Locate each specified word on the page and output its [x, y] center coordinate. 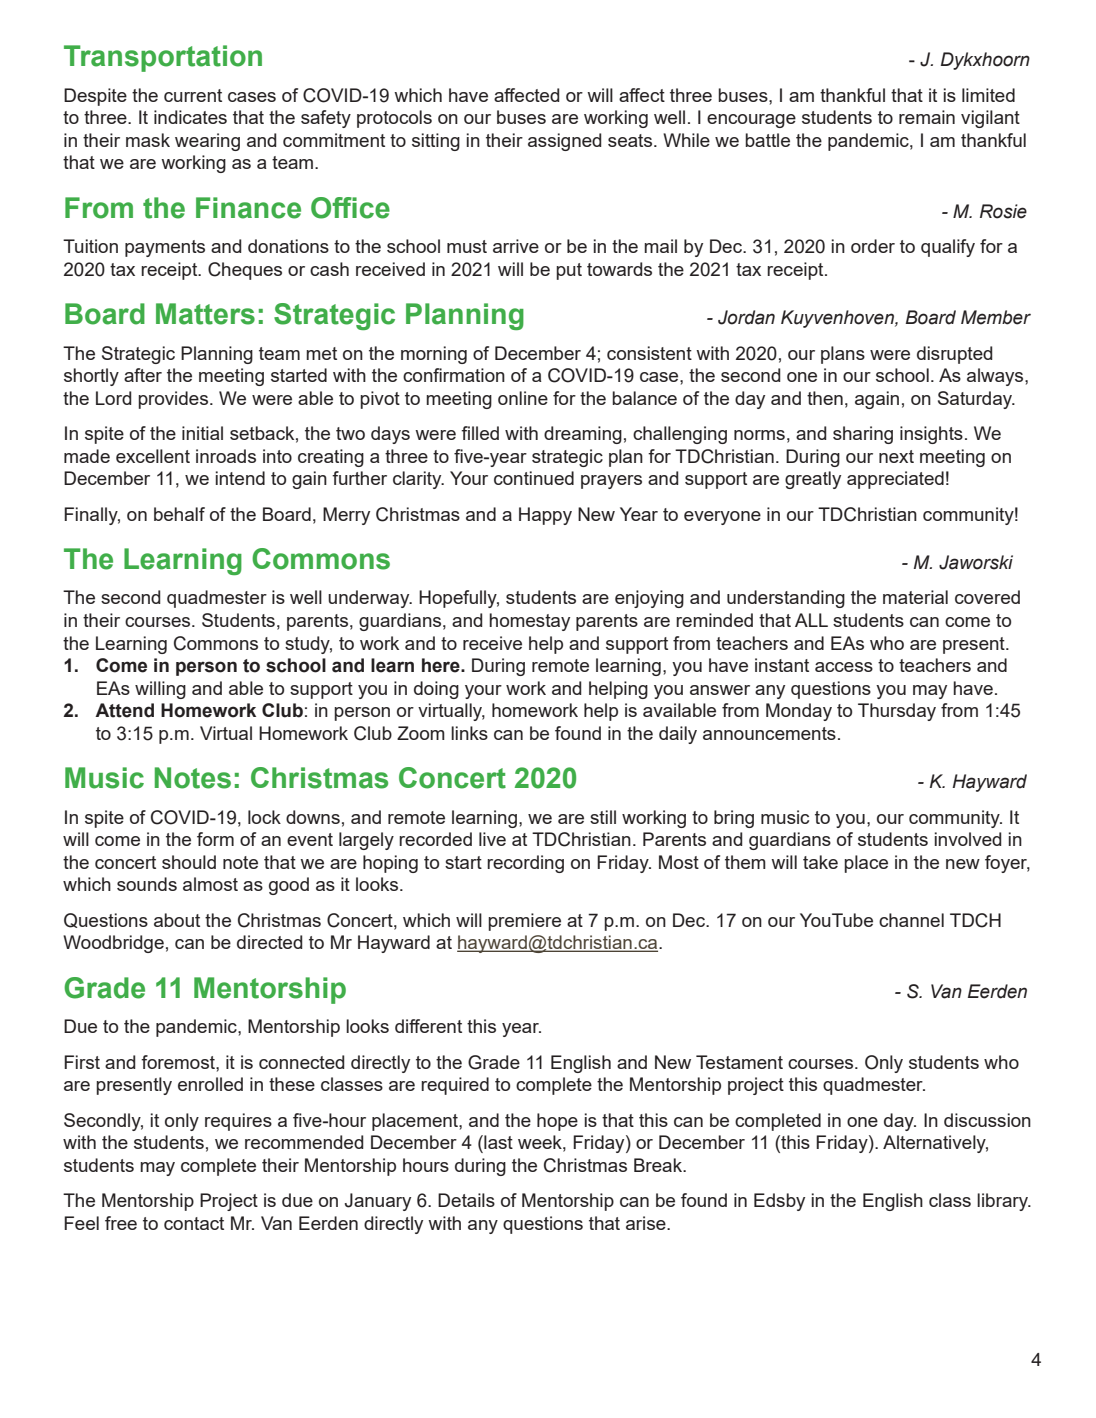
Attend [124, 710]
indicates [190, 117]
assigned [564, 142]
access [844, 667]
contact [194, 1223]
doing [436, 690]
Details [466, 1200]
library [1003, 1202]
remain [927, 117]
